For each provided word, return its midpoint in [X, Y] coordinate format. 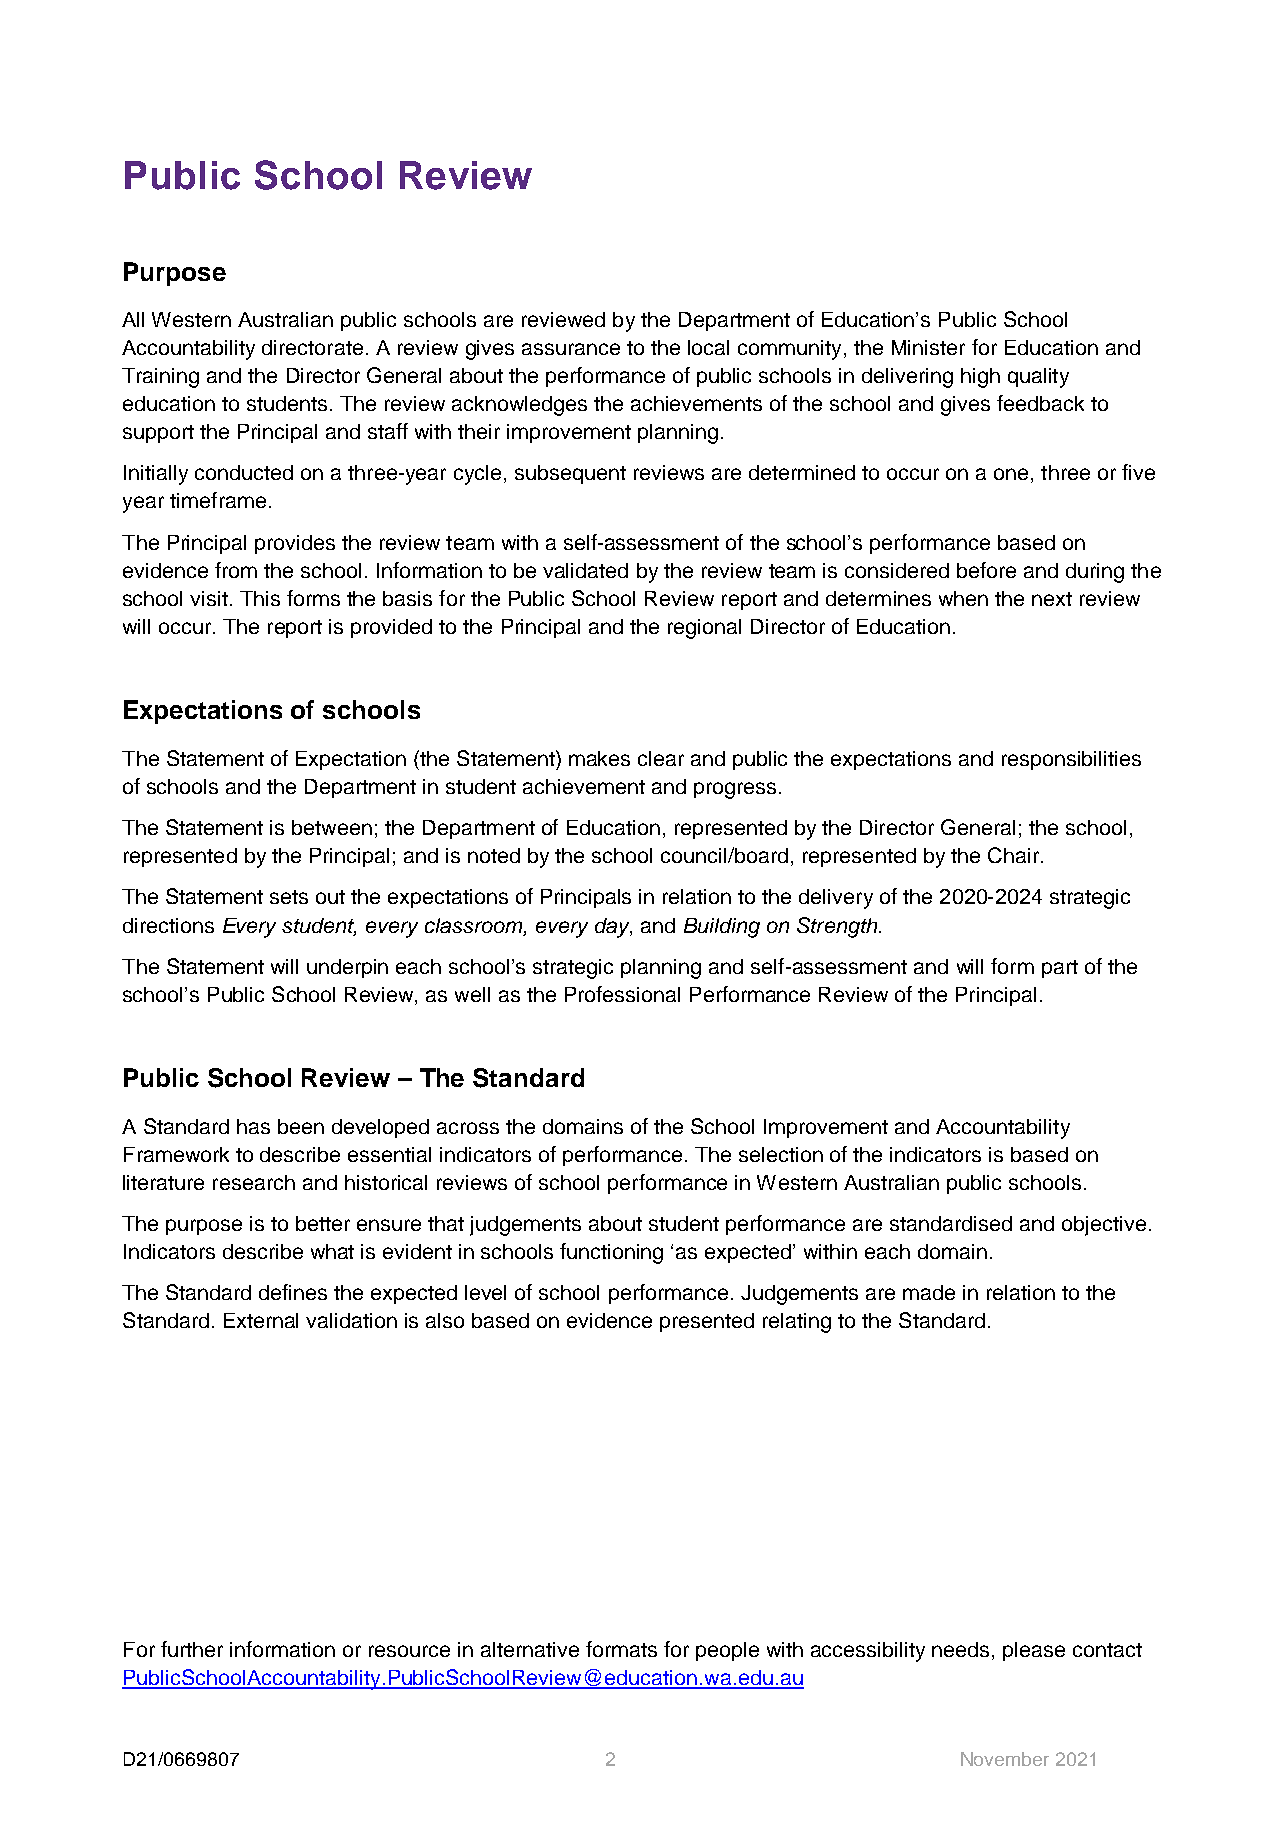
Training [160, 378]
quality [1038, 378]
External [261, 1320]
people [727, 1651]
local [708, 347]
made [929, 1292]
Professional [622, 994]
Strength [838, 927]
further [192, 1649]
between [332, 827]
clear [661, 758]
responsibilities [1071, 760]
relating [797, 1323]
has [253, 1126]
